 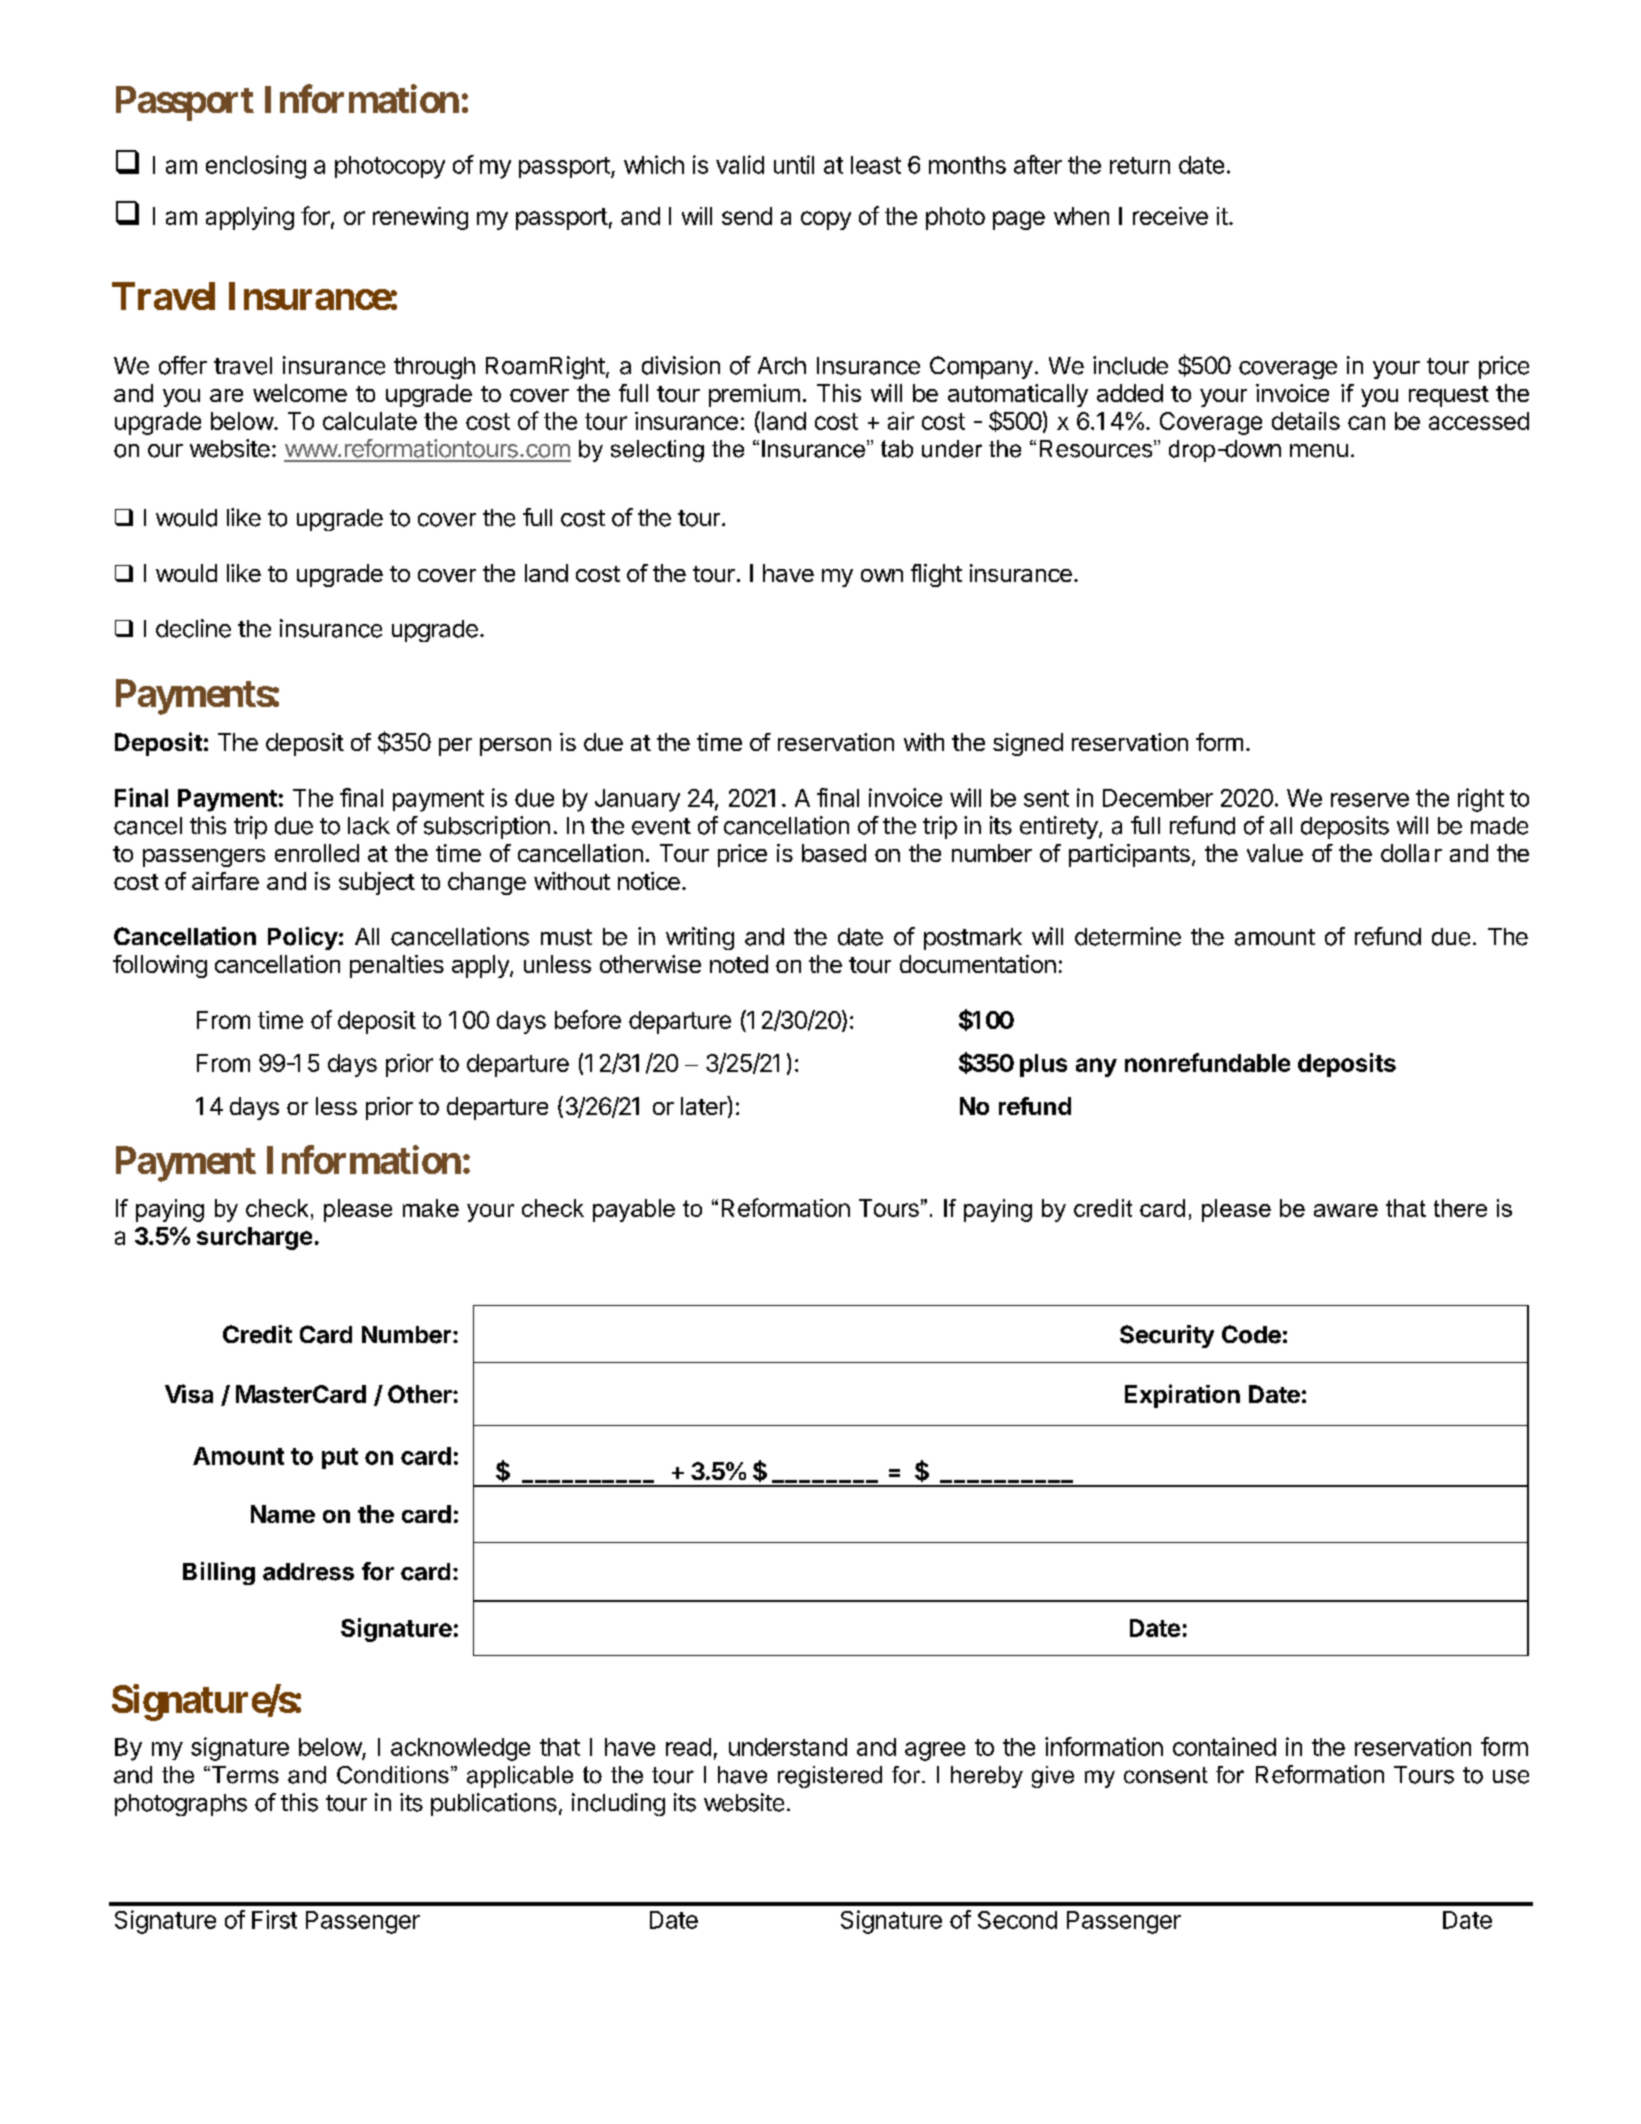 What do you see at coordinates (369, 826) in the screenshot?
I see `lack` at bounding box center [369, 826].
